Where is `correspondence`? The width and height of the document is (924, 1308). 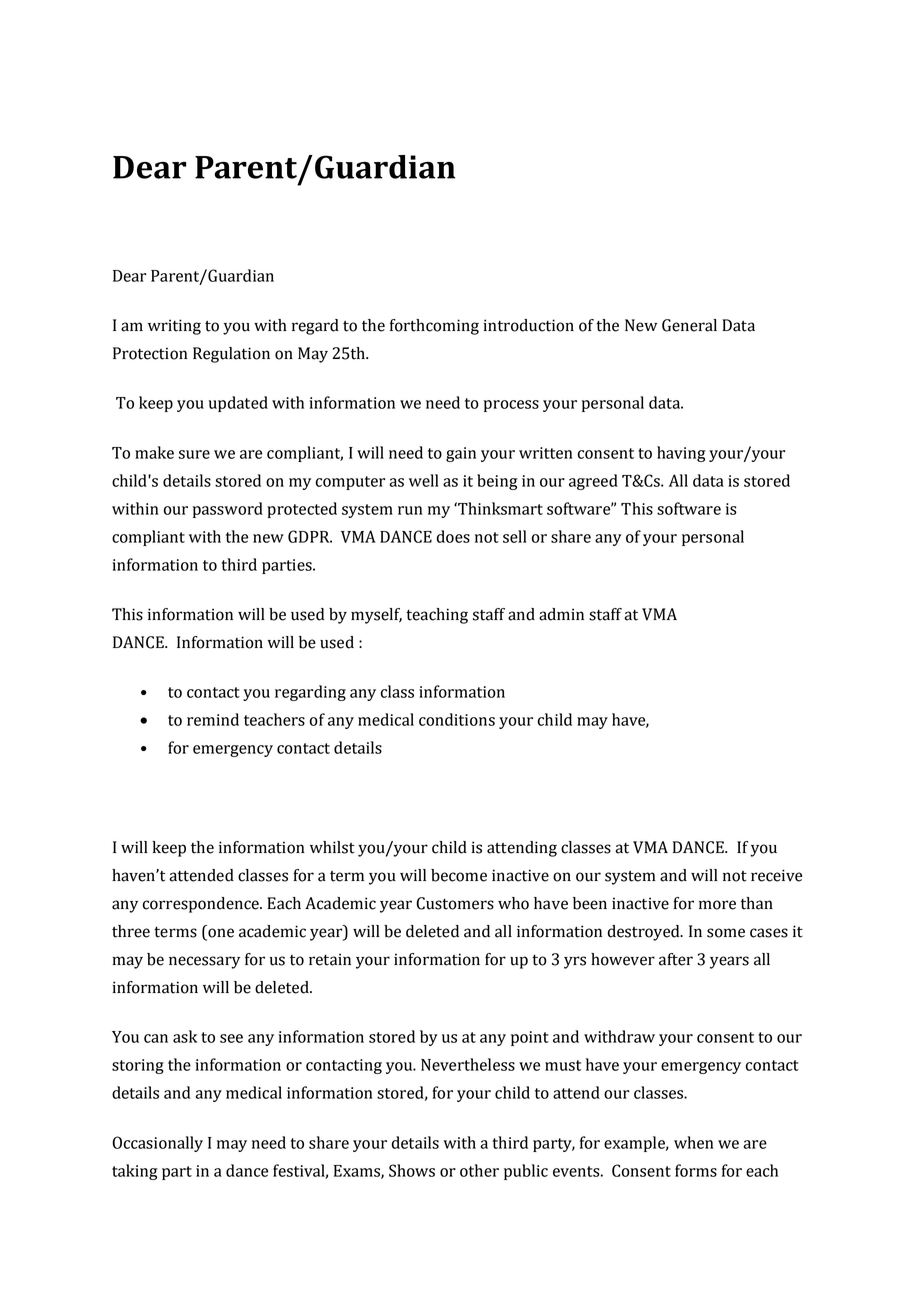 correspondence is located at coordinates (202, 905).
